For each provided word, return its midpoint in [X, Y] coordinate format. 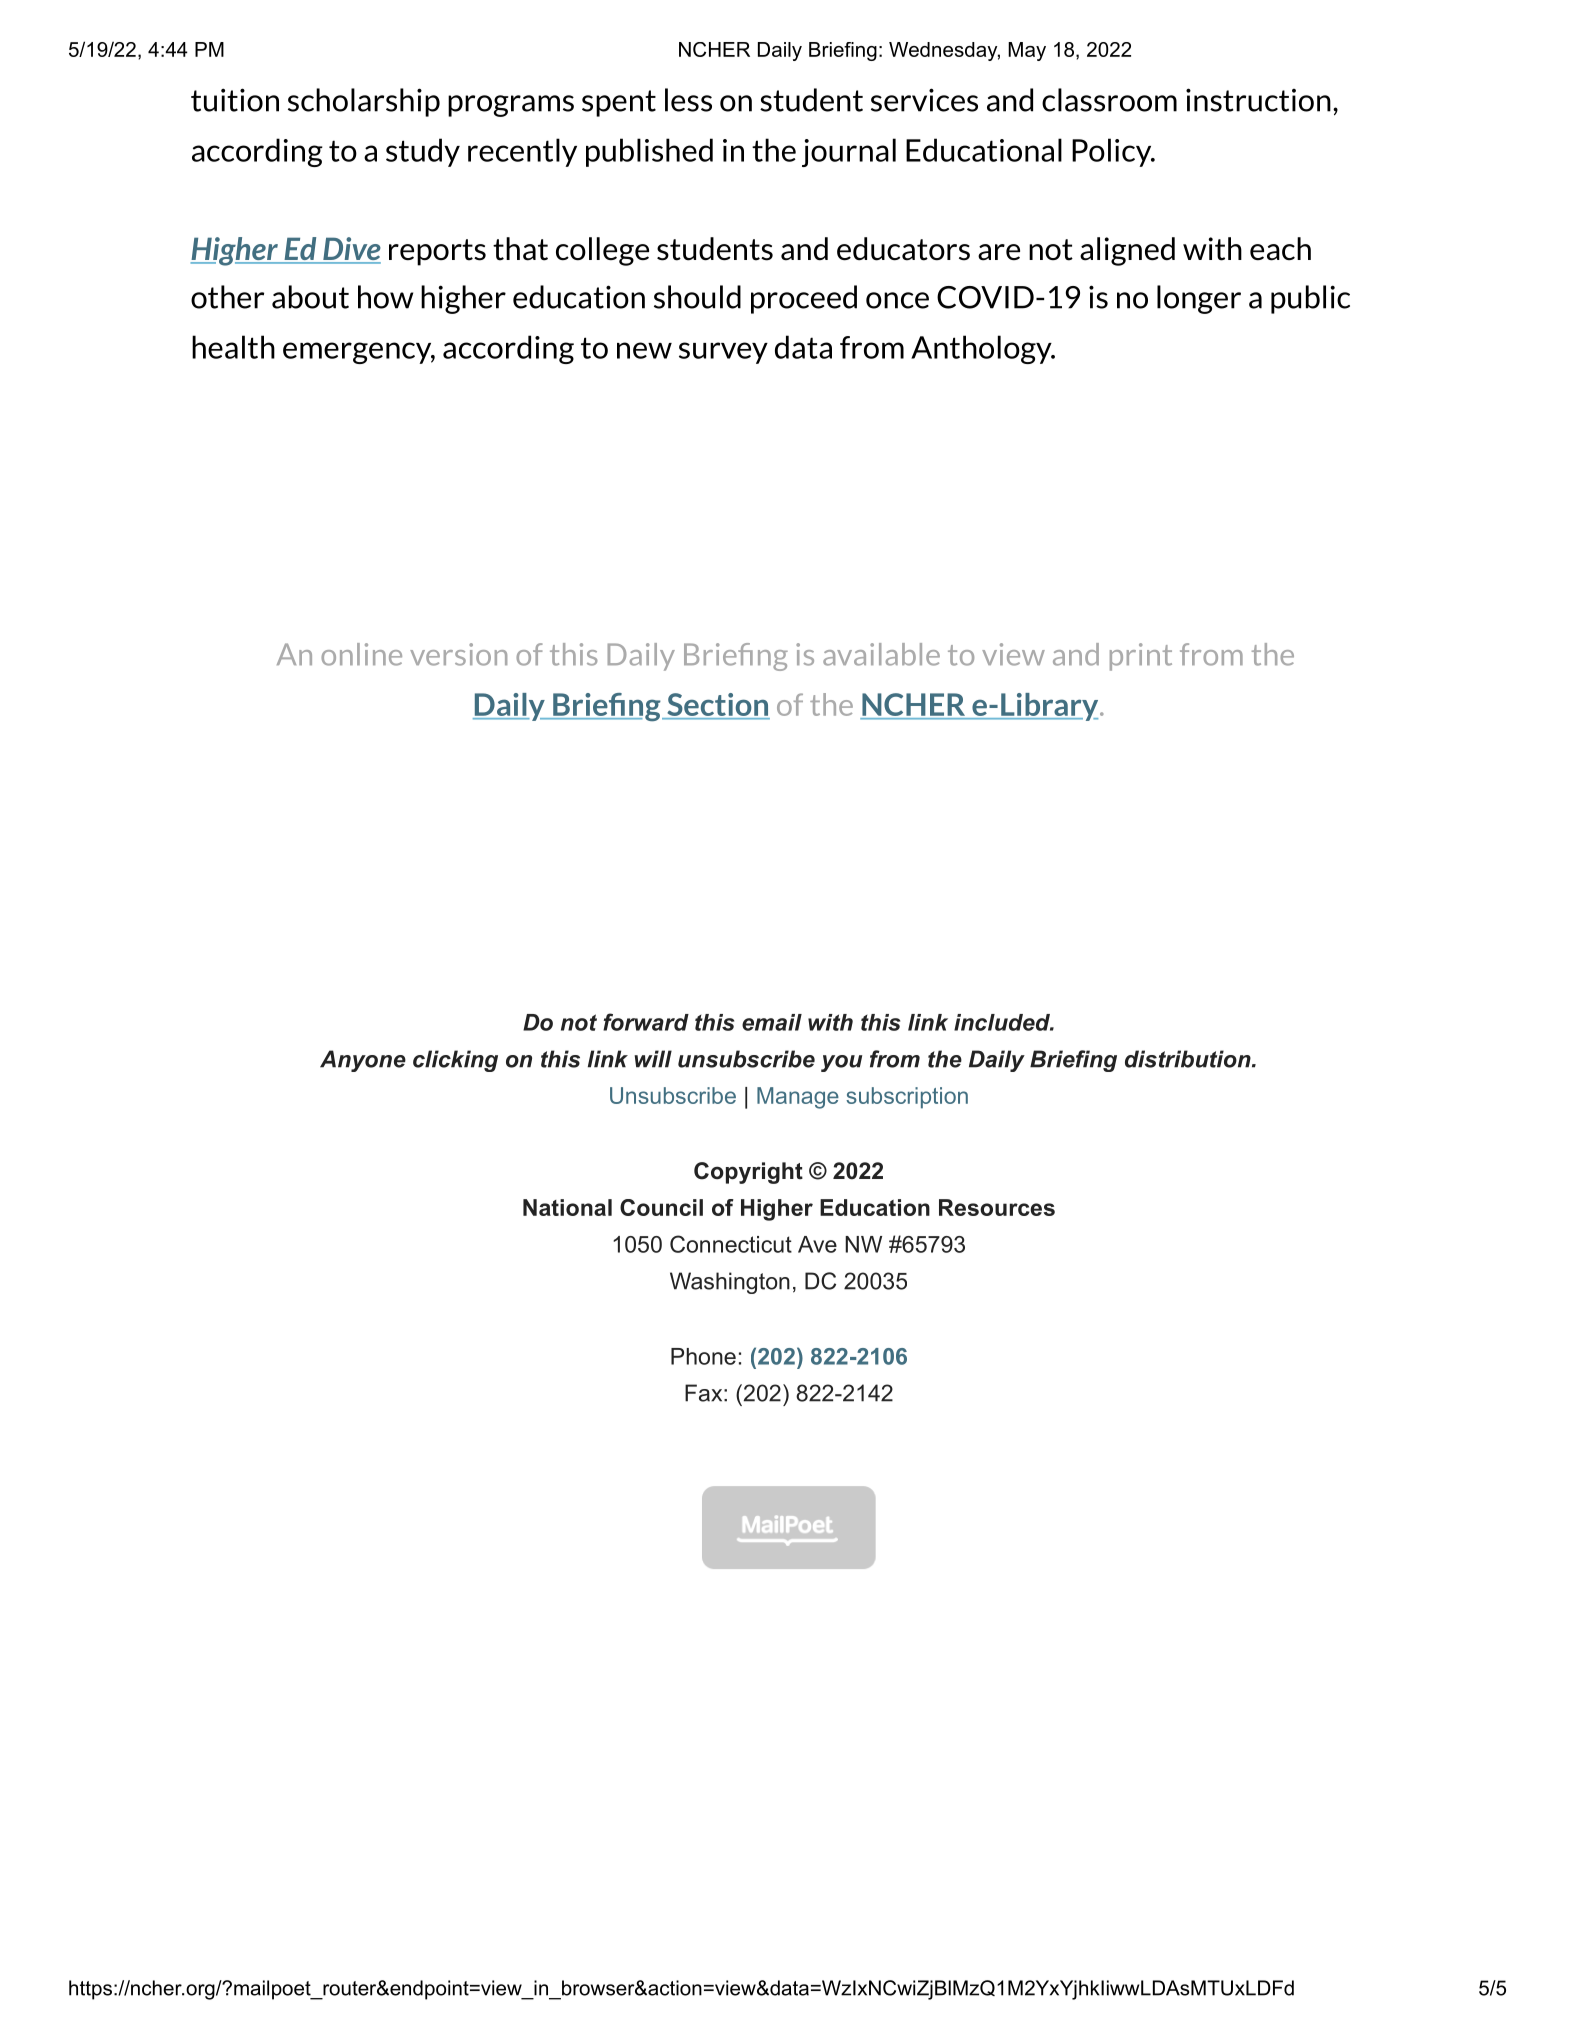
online [361, 654]
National [567, 1207]
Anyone [363, 1061]
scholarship [364, 102]
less [688, 100]
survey [723, 353]
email [772, 1022]
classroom [1109, 100]
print [1141, 657]
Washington [730, 1283]
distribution [1188, 1059]
